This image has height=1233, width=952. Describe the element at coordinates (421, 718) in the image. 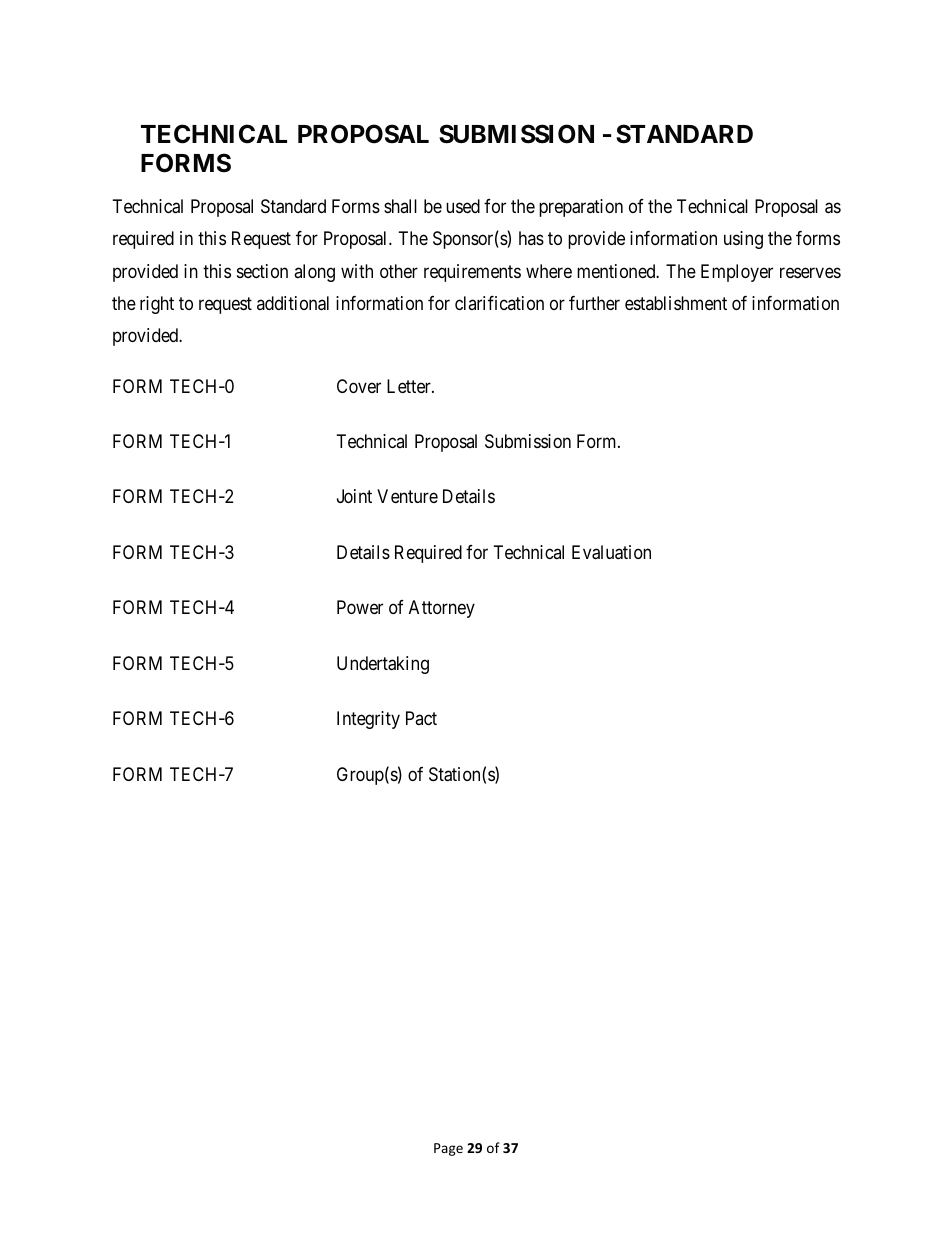

I see `Pact` at that location.
